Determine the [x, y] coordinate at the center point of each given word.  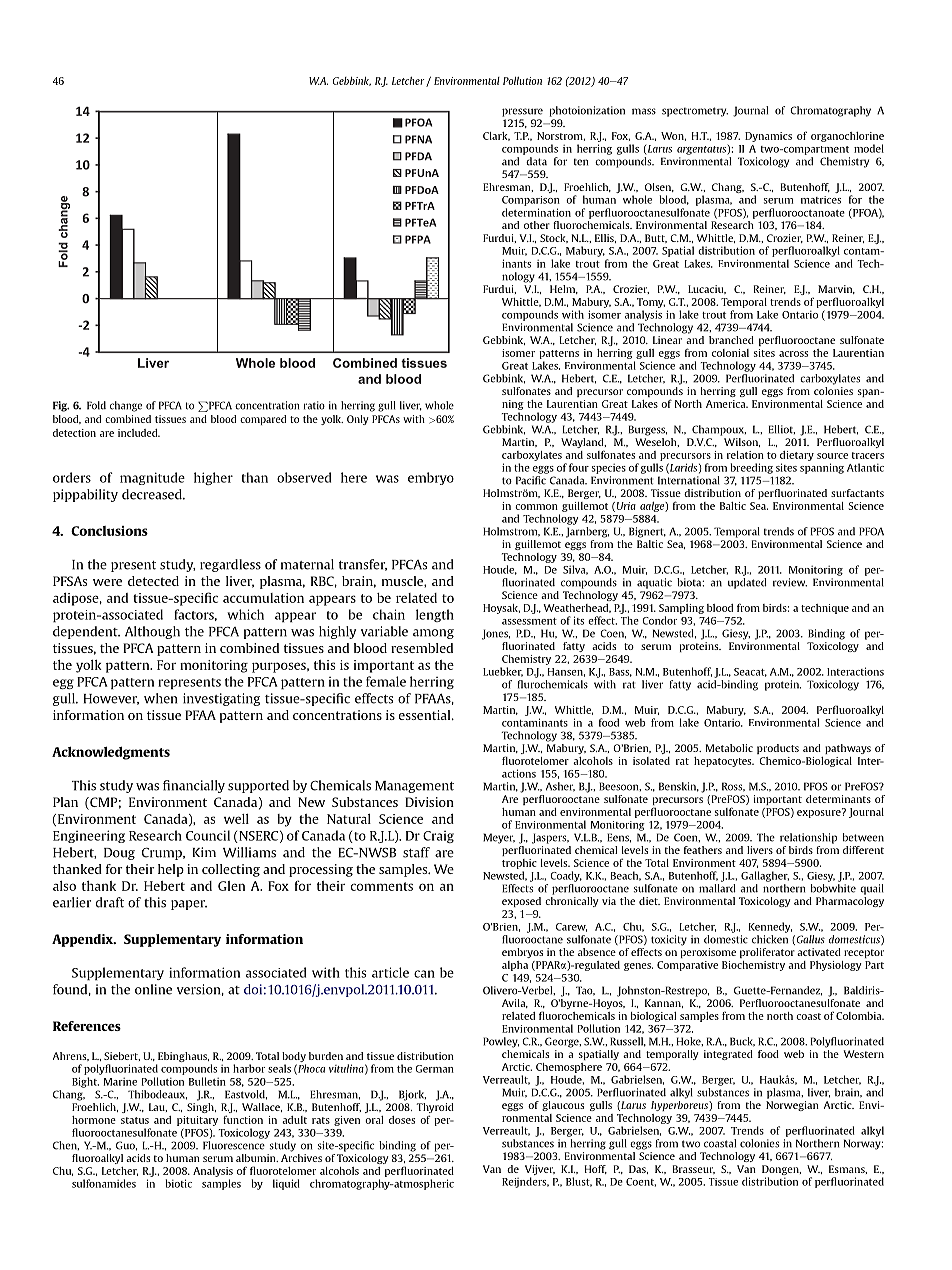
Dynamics [768, 137]
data [536, 161]
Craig [438, 837]
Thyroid [435, 1108]
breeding [751, 468]
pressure [522, 112]
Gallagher [765, 876]
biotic [178, 1183]
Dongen [781, 1170]
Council [208, 835]
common [536, 507]
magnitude [152, 478]
